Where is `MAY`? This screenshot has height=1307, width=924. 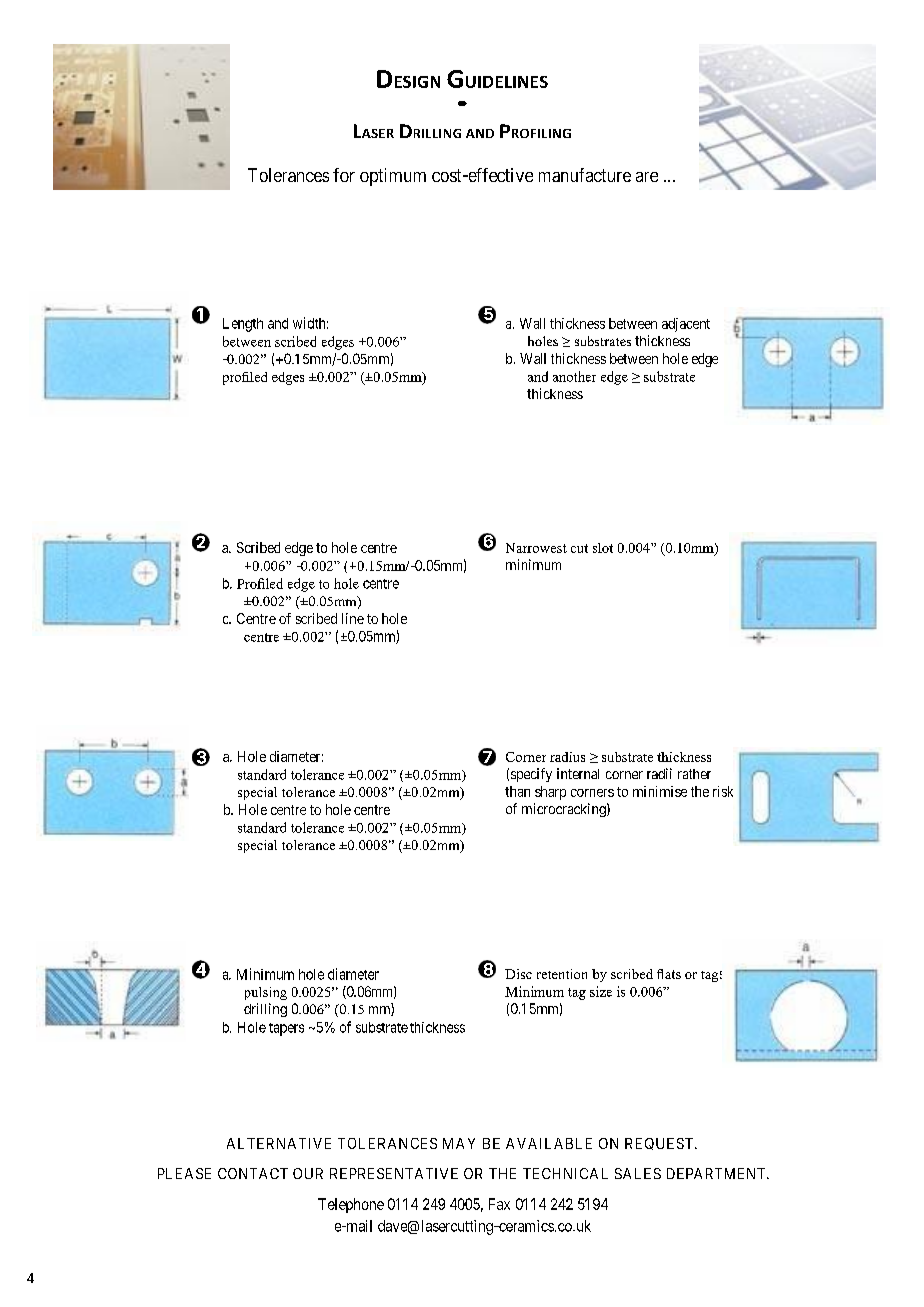 MAY is located at coordinates (459, 1143).
